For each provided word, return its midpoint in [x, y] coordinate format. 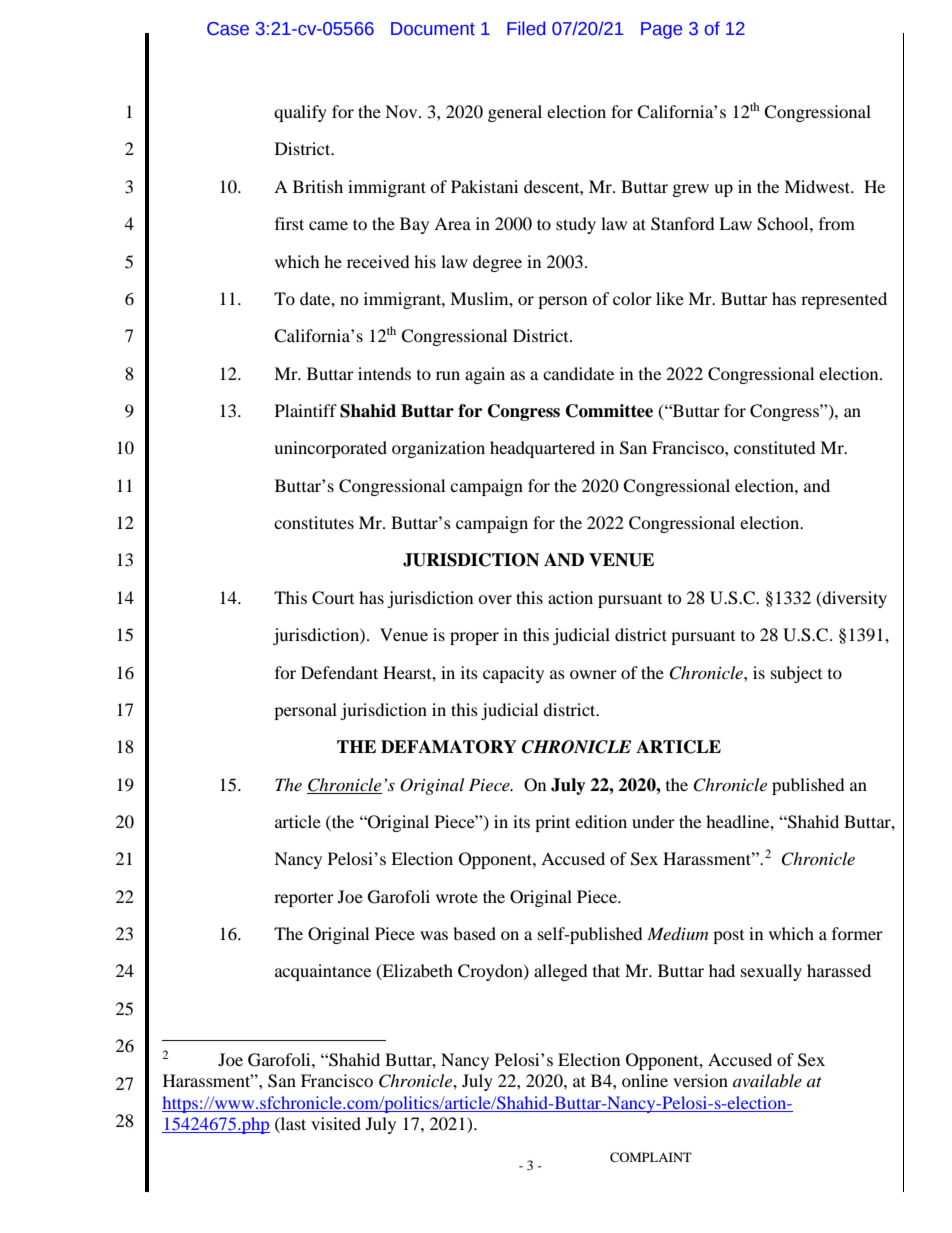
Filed [526, 28]
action [570, 597]
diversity [853, 599]
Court [333, 598]
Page [661, 30]
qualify [300, 113]
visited [336, 1123]
